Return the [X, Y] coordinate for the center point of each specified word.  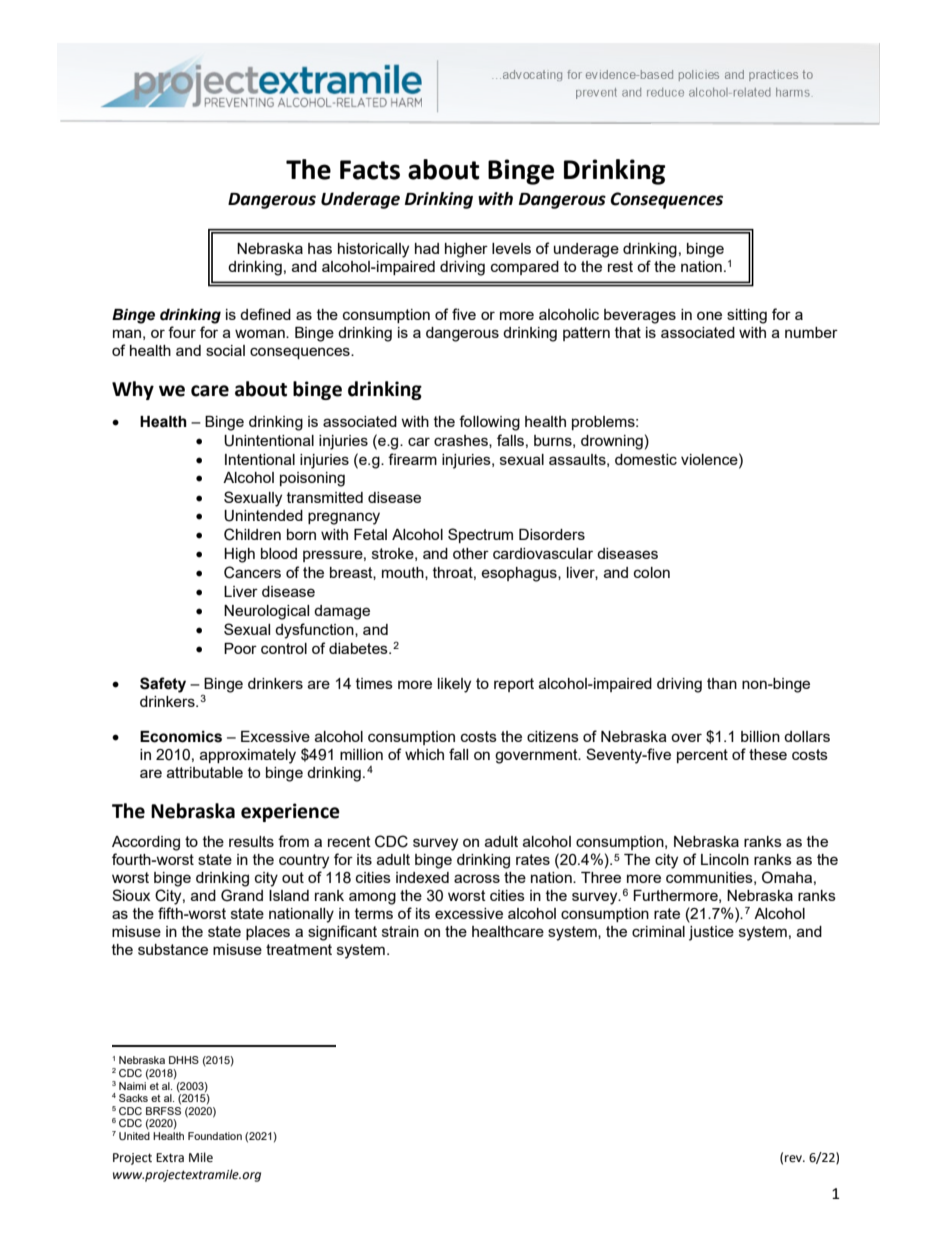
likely [454, 685]
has [320, 248]
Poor [240, 648]
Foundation [215, 1136]
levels [511, 248]
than [722, 683]
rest [620, 266]
